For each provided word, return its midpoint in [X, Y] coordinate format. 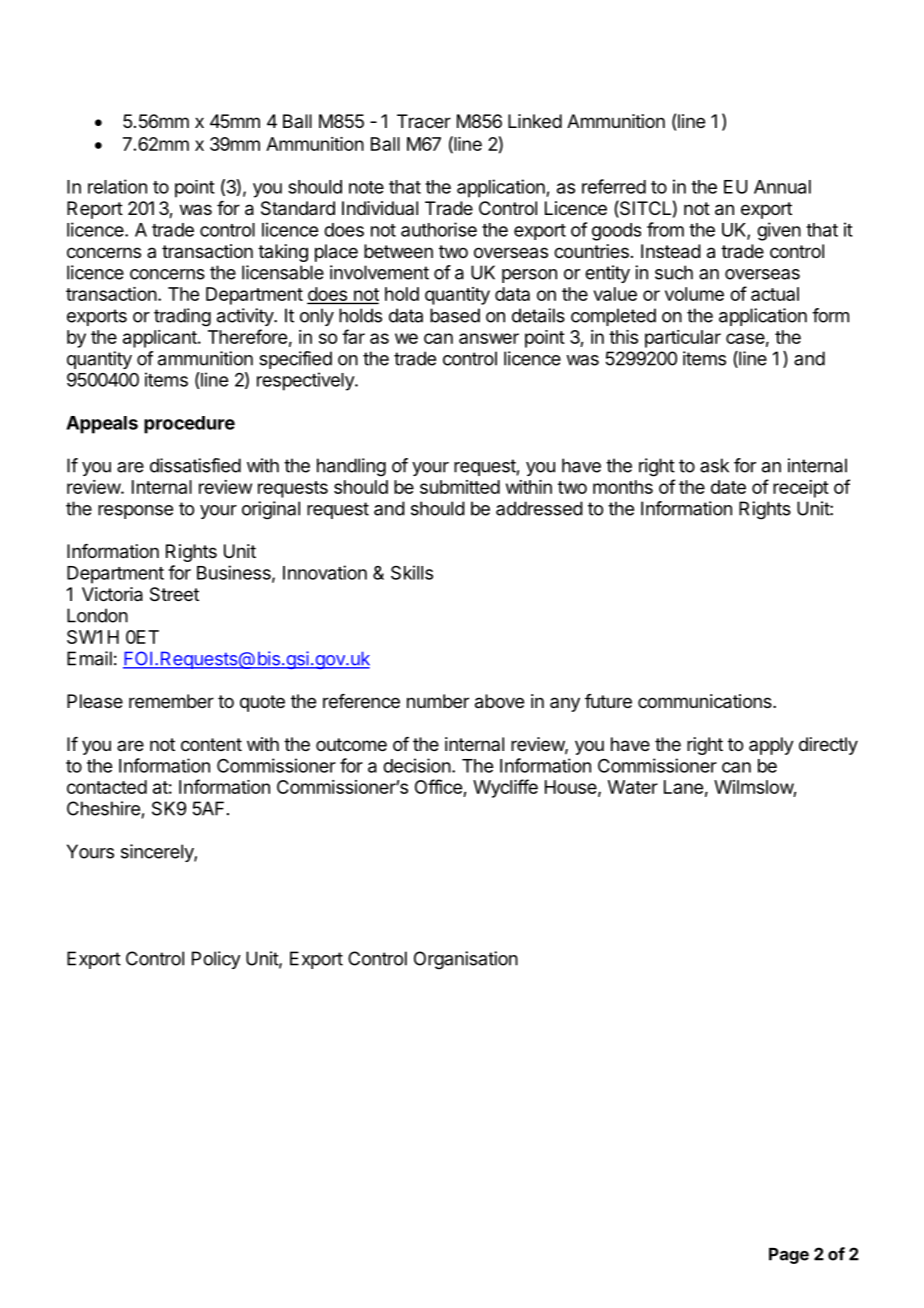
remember [171, 701]
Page [789, 1256]
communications [706, 701]
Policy [216, 960]
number [438, 701]
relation [117, 186]
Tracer [424, 121]
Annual [782, 187]
